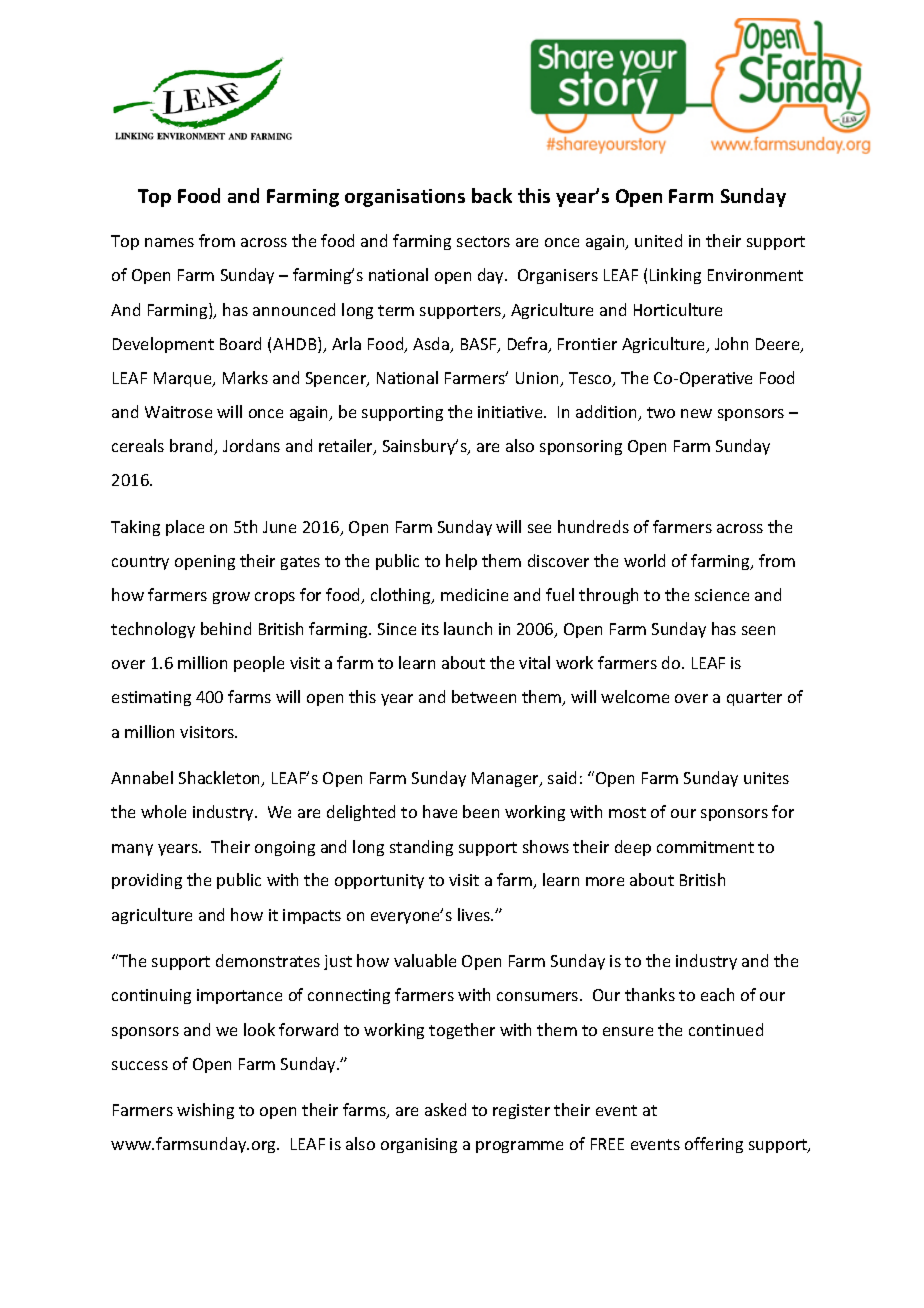 This page has width=924, height=1308. I want to click on initiative, so click(511, 412).
